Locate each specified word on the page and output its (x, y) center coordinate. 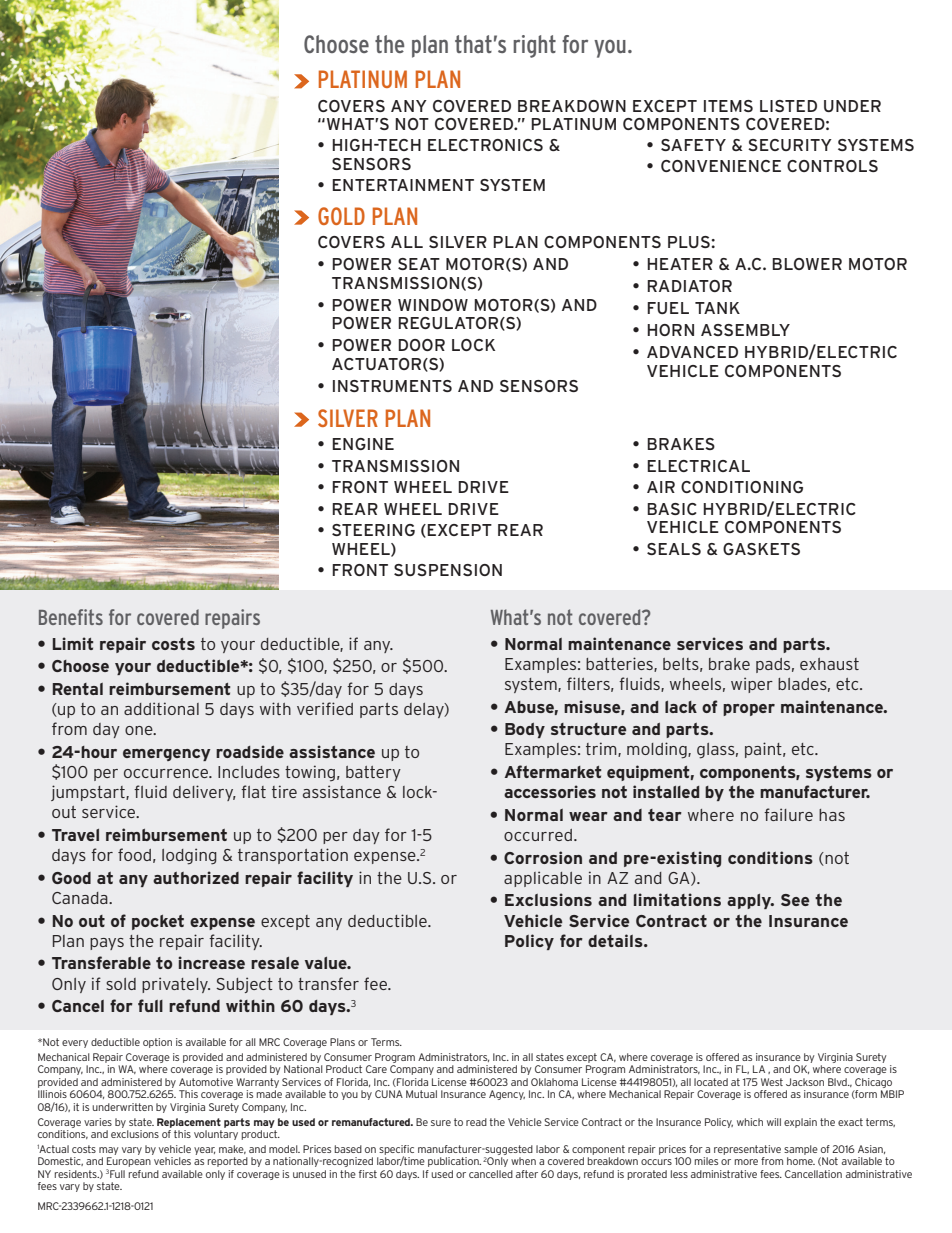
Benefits (71, 617)
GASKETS (761, 549)
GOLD (341, 216)
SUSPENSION (448, 570)
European (128, 1163)
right (534, 46)
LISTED (788, 106)
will (774, 1122)
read (476, 1122)
